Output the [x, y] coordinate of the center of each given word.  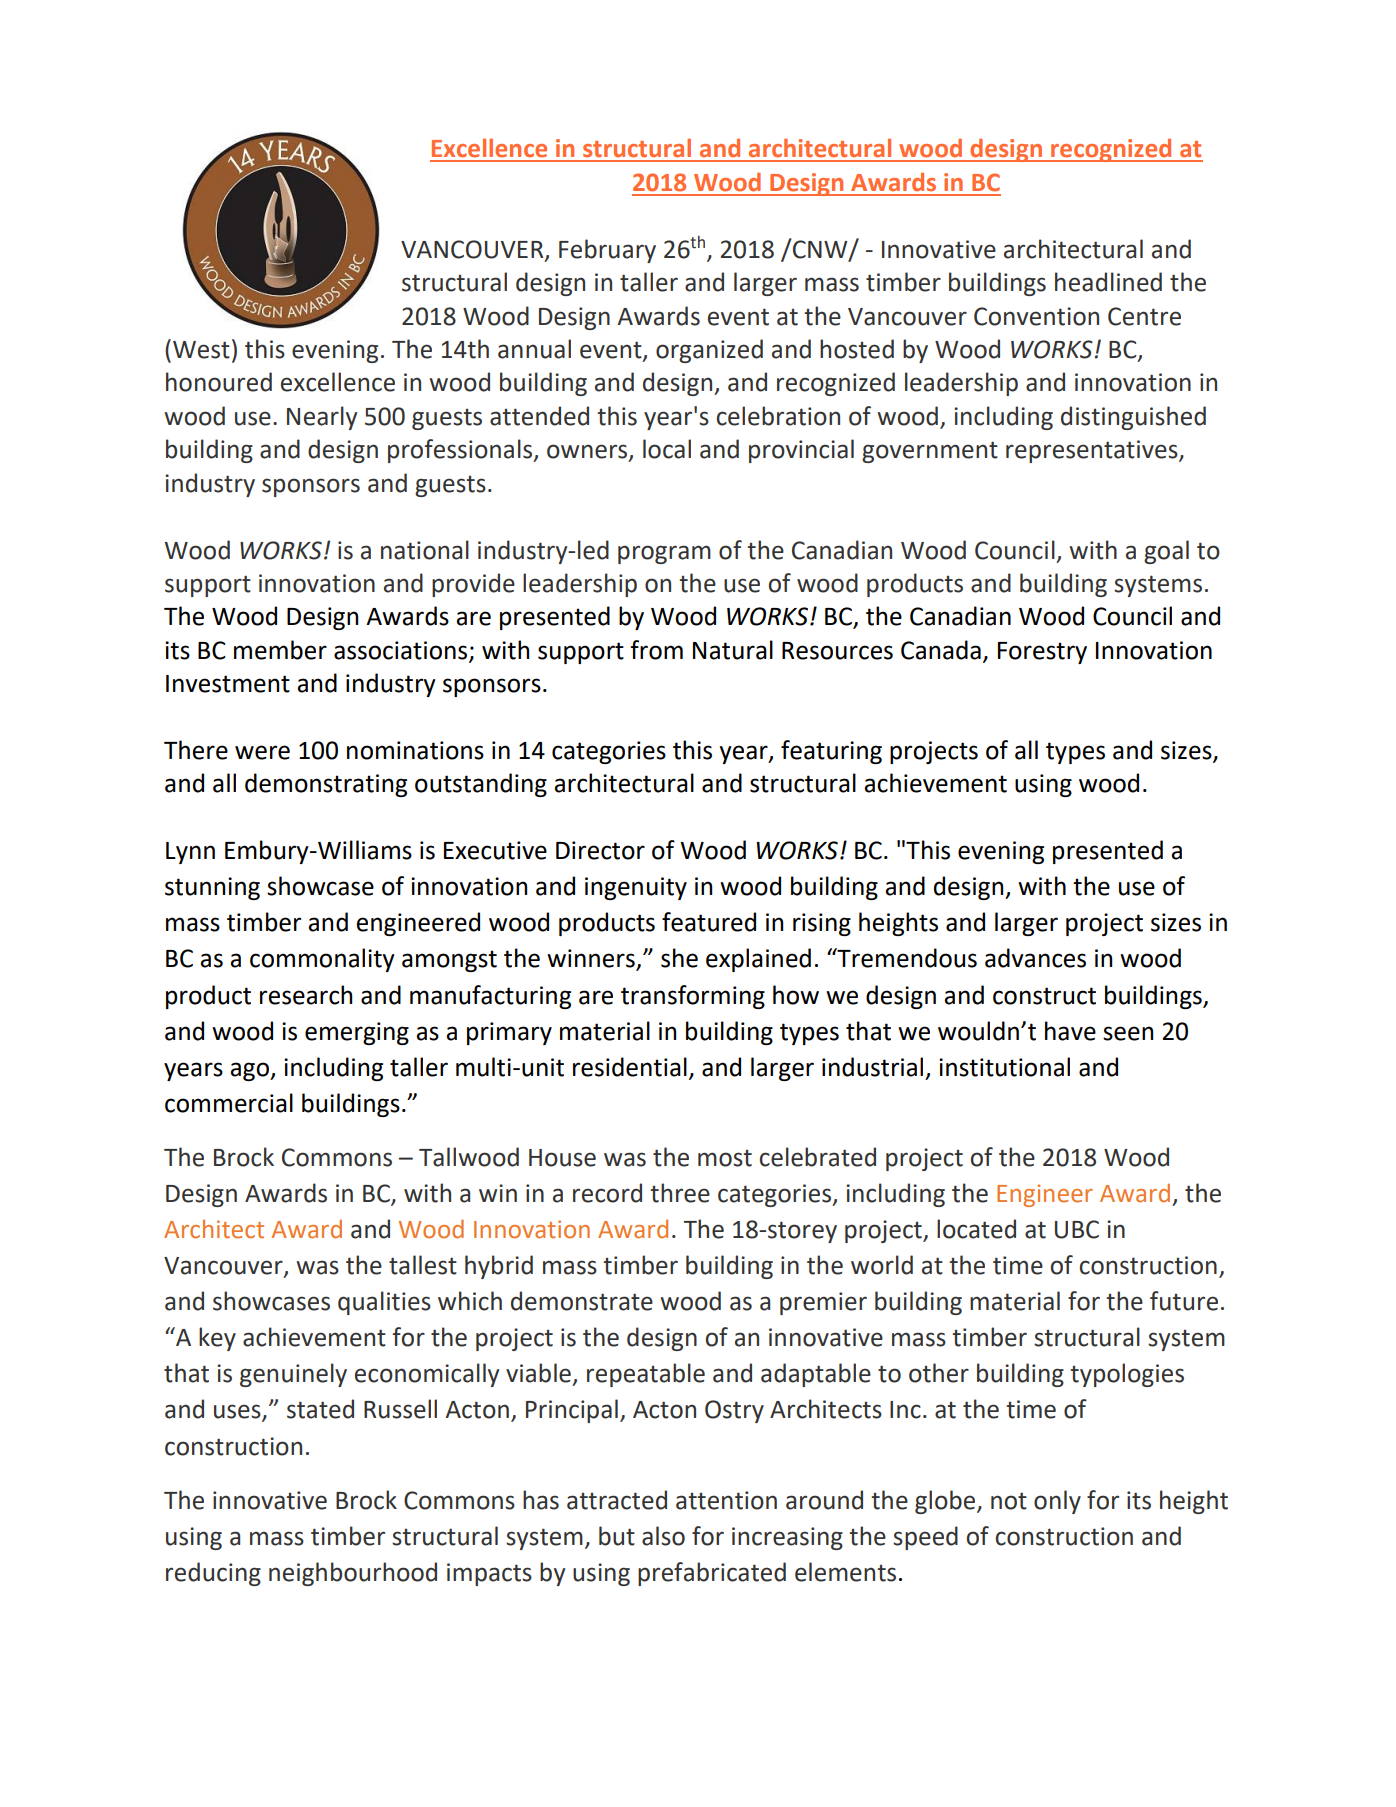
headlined [1108, 282]
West [201, 350]
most [725, 1158]
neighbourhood [353, 1574]
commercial [229, 1103]
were [262, 752]
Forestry [1042, 653]
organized [709, 351]
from [656, 650]
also [663, 1536]
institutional [1004, 1067]
